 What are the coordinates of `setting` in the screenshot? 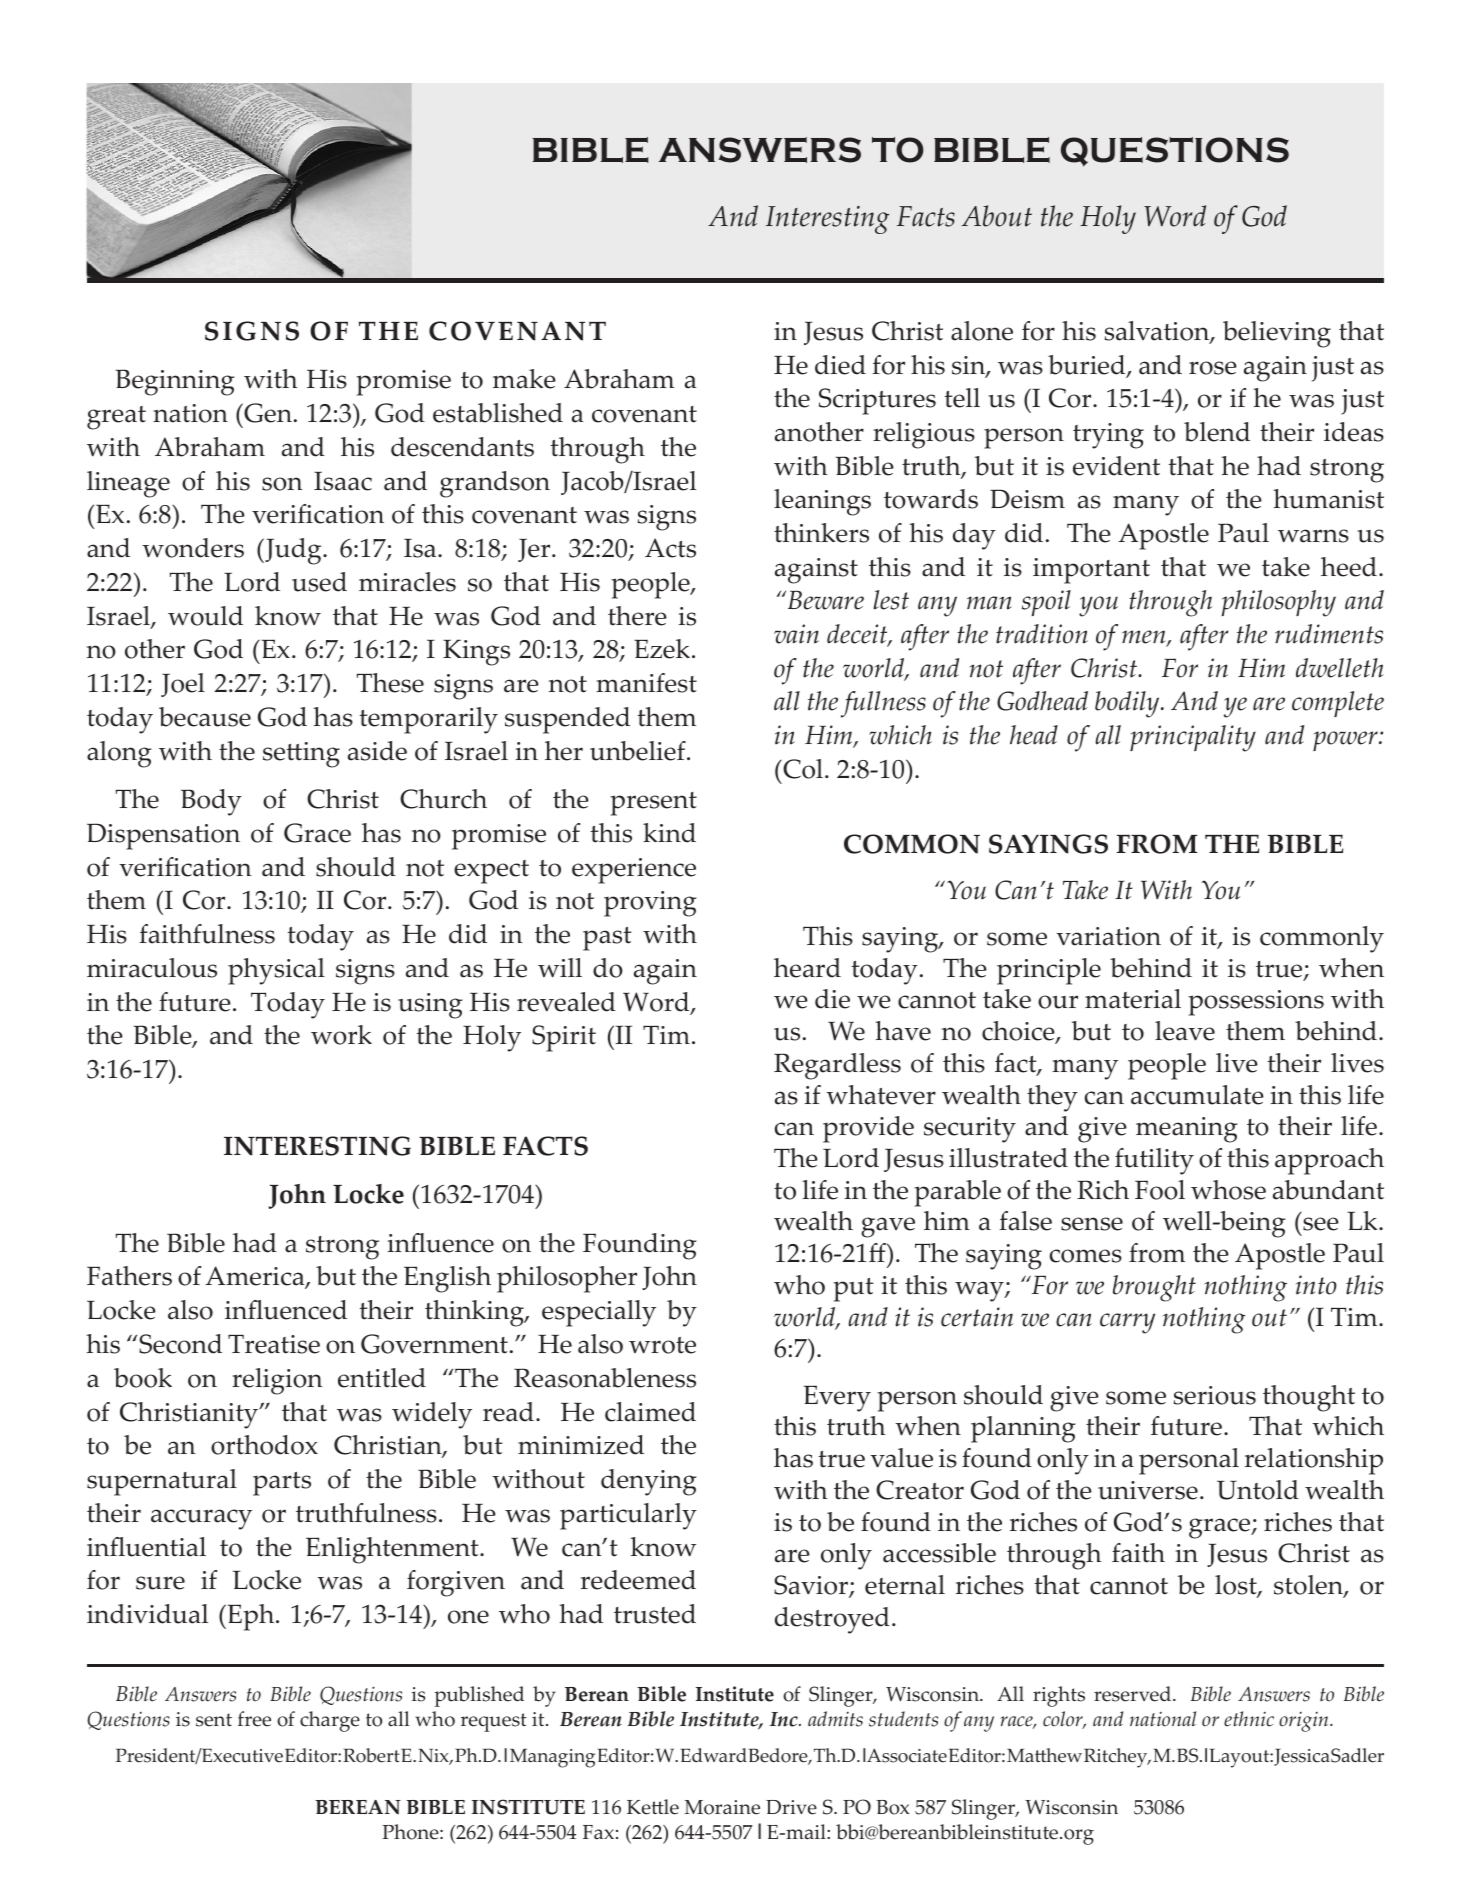 It's located at (301, 755).
